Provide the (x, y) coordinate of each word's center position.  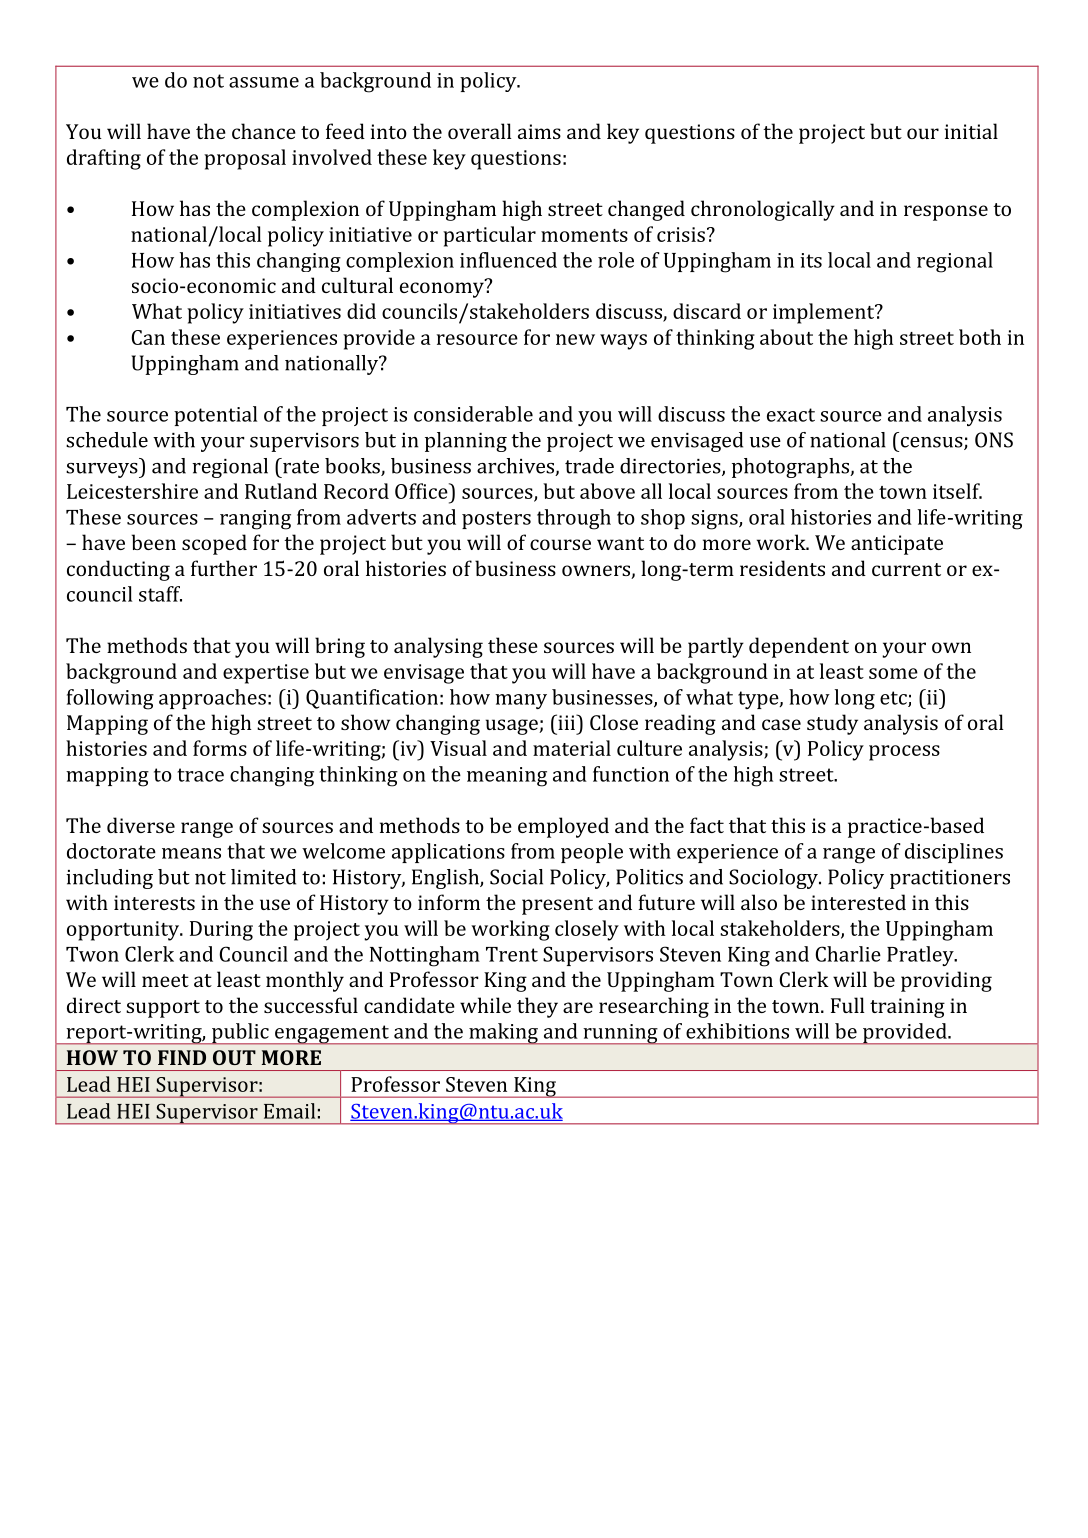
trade (589, 466)
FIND (182, 1057)
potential (215, 416)
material (572, 748)
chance (264, 131)
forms (220, 748)
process (904, 753)
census (933, 443)
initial (971, 131)
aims (539, 131)
